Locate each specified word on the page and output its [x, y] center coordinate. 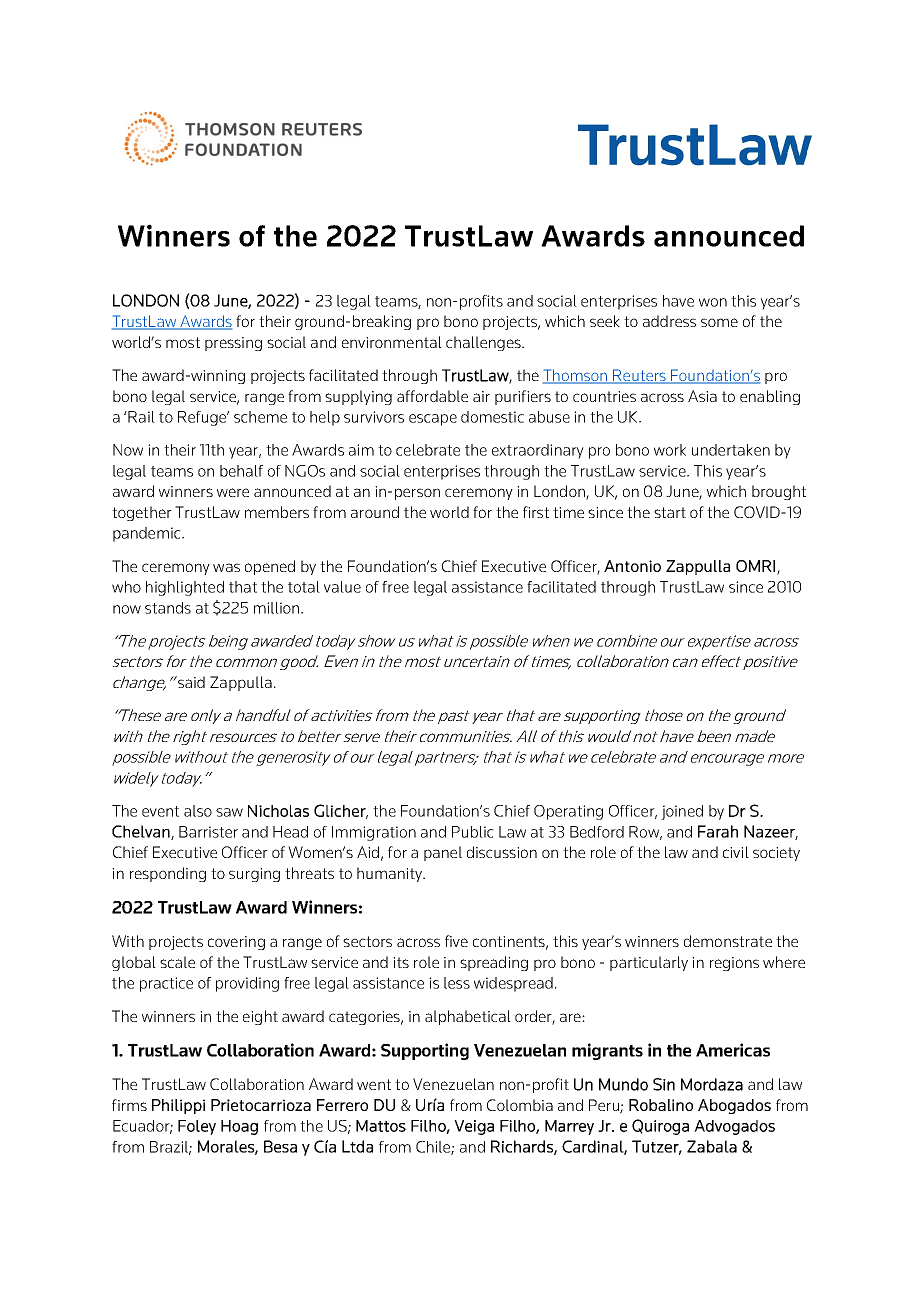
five [456, 941]
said [191, 682]
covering [236, 943]
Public [473, 832]
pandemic [148, 534]
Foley [197, 1127]
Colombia [520, 1105]
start [670, 512]
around [375, 512]
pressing [233, 344]
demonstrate [728, 941]
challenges [484, 343]
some [719, 322]
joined [682, 812]
